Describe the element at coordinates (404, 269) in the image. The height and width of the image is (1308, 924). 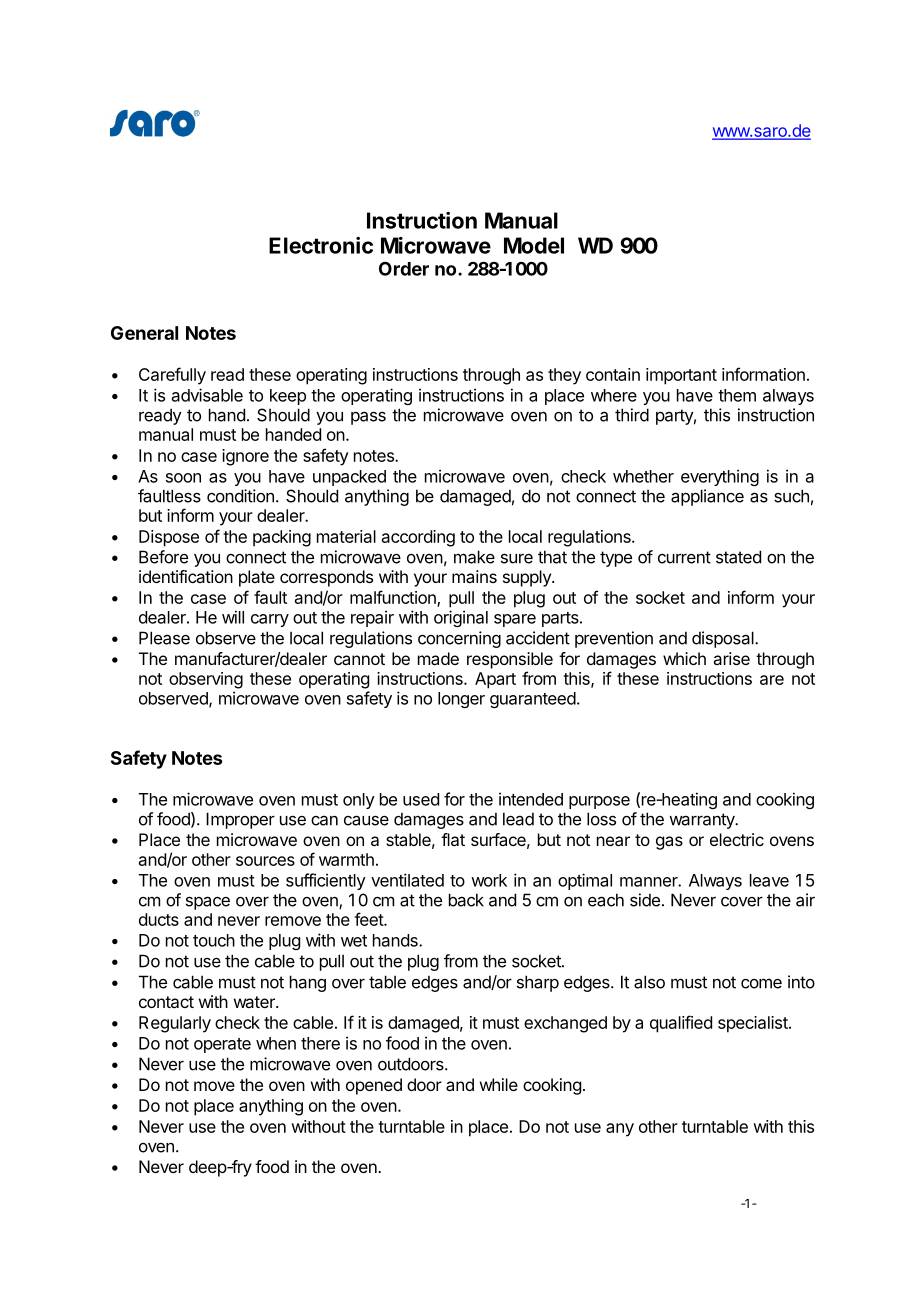
I see `Order` at that location.
